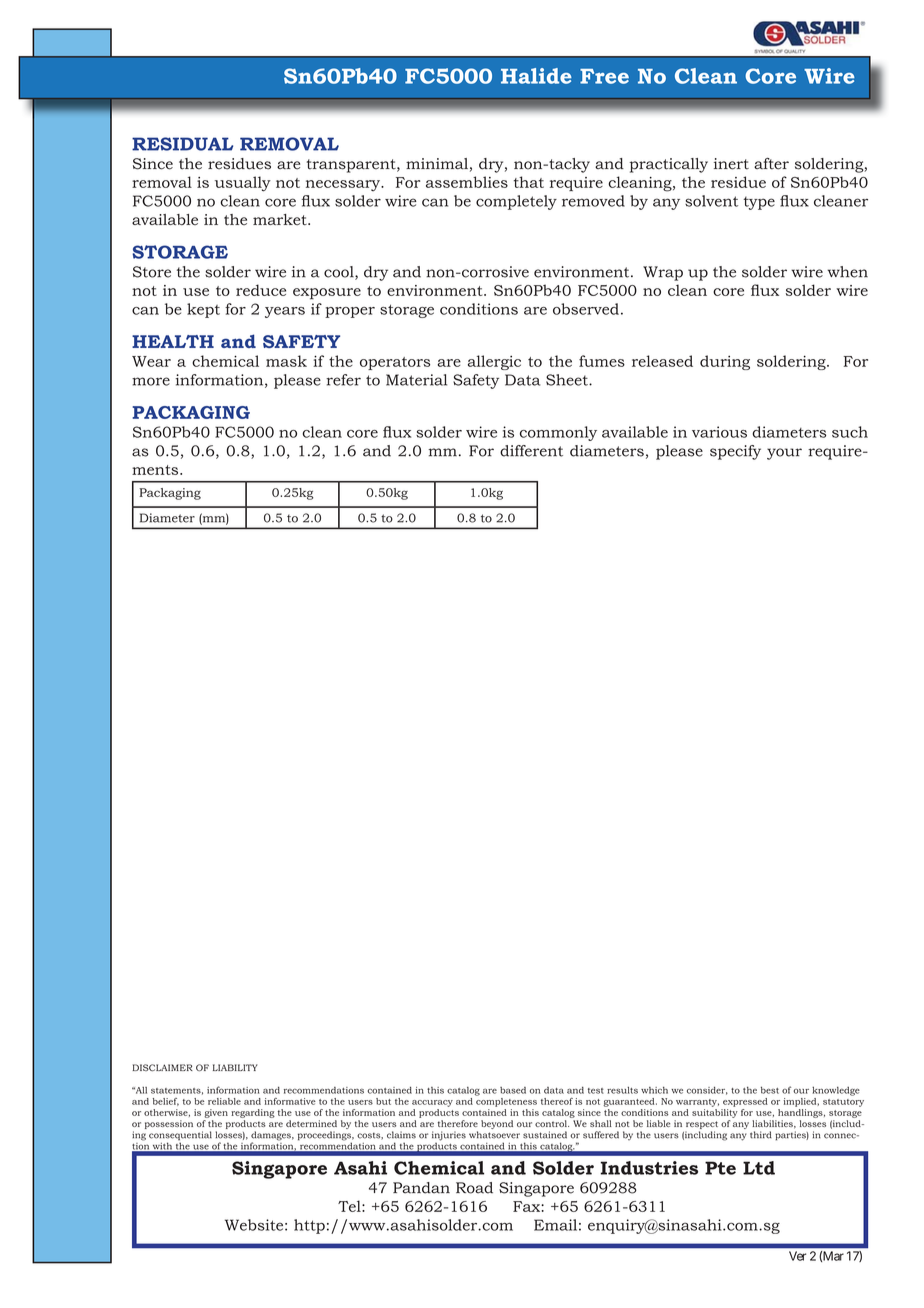  Describe the element at coordinates (771, 164) in the screenshot. I see `after` at that location.
